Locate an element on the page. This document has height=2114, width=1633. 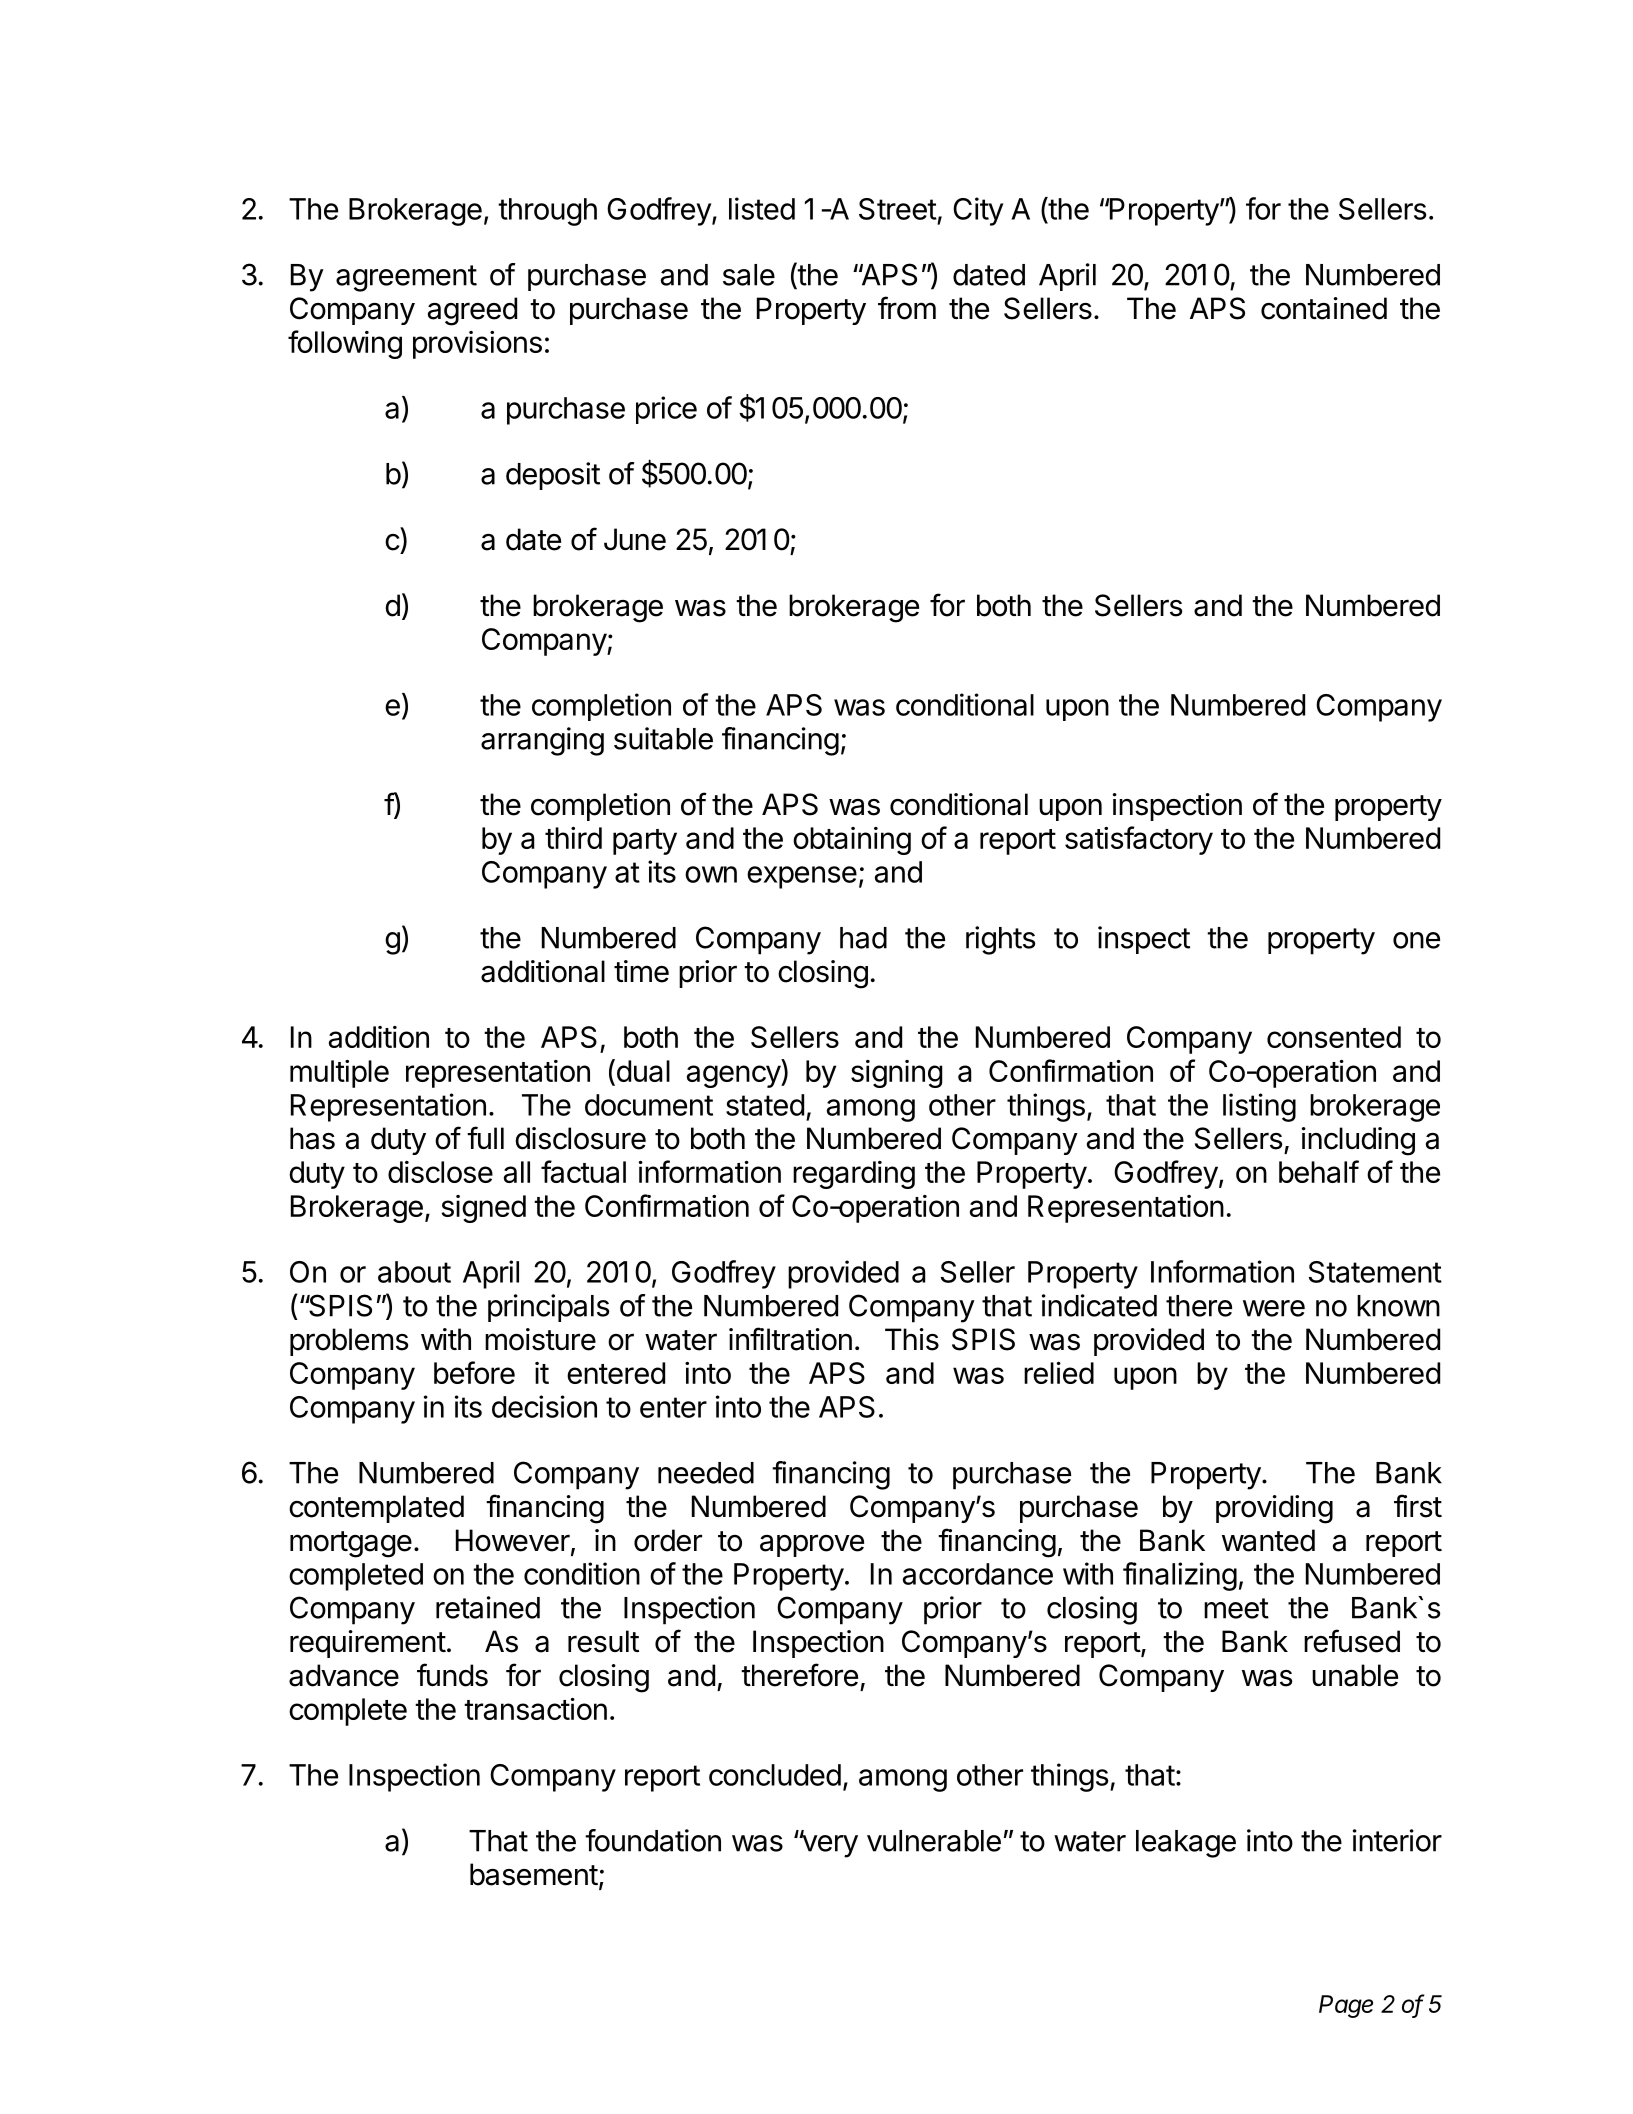
from is located at coordinates (907, 308).
